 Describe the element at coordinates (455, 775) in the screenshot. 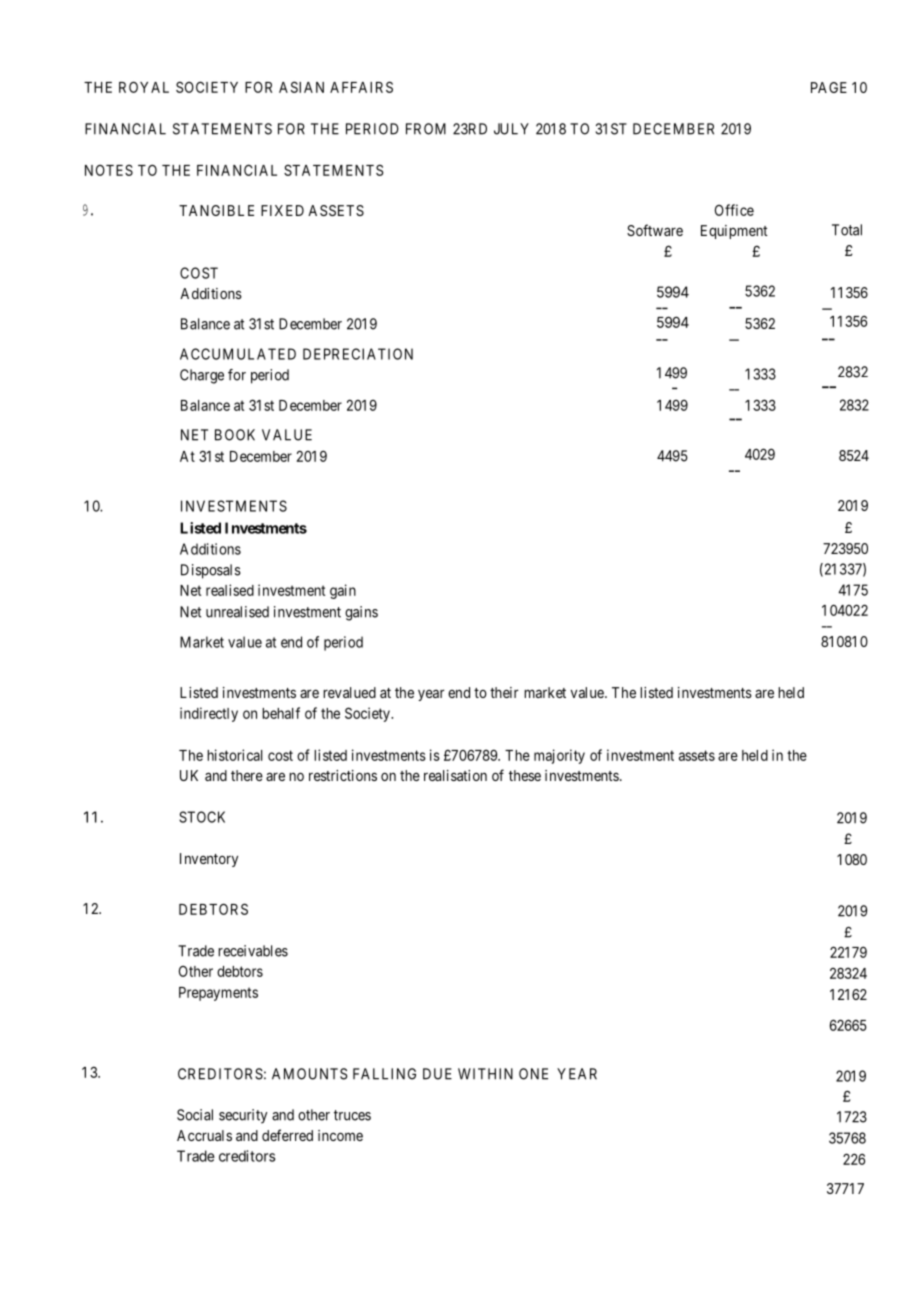

I see `realisation` at that location.
